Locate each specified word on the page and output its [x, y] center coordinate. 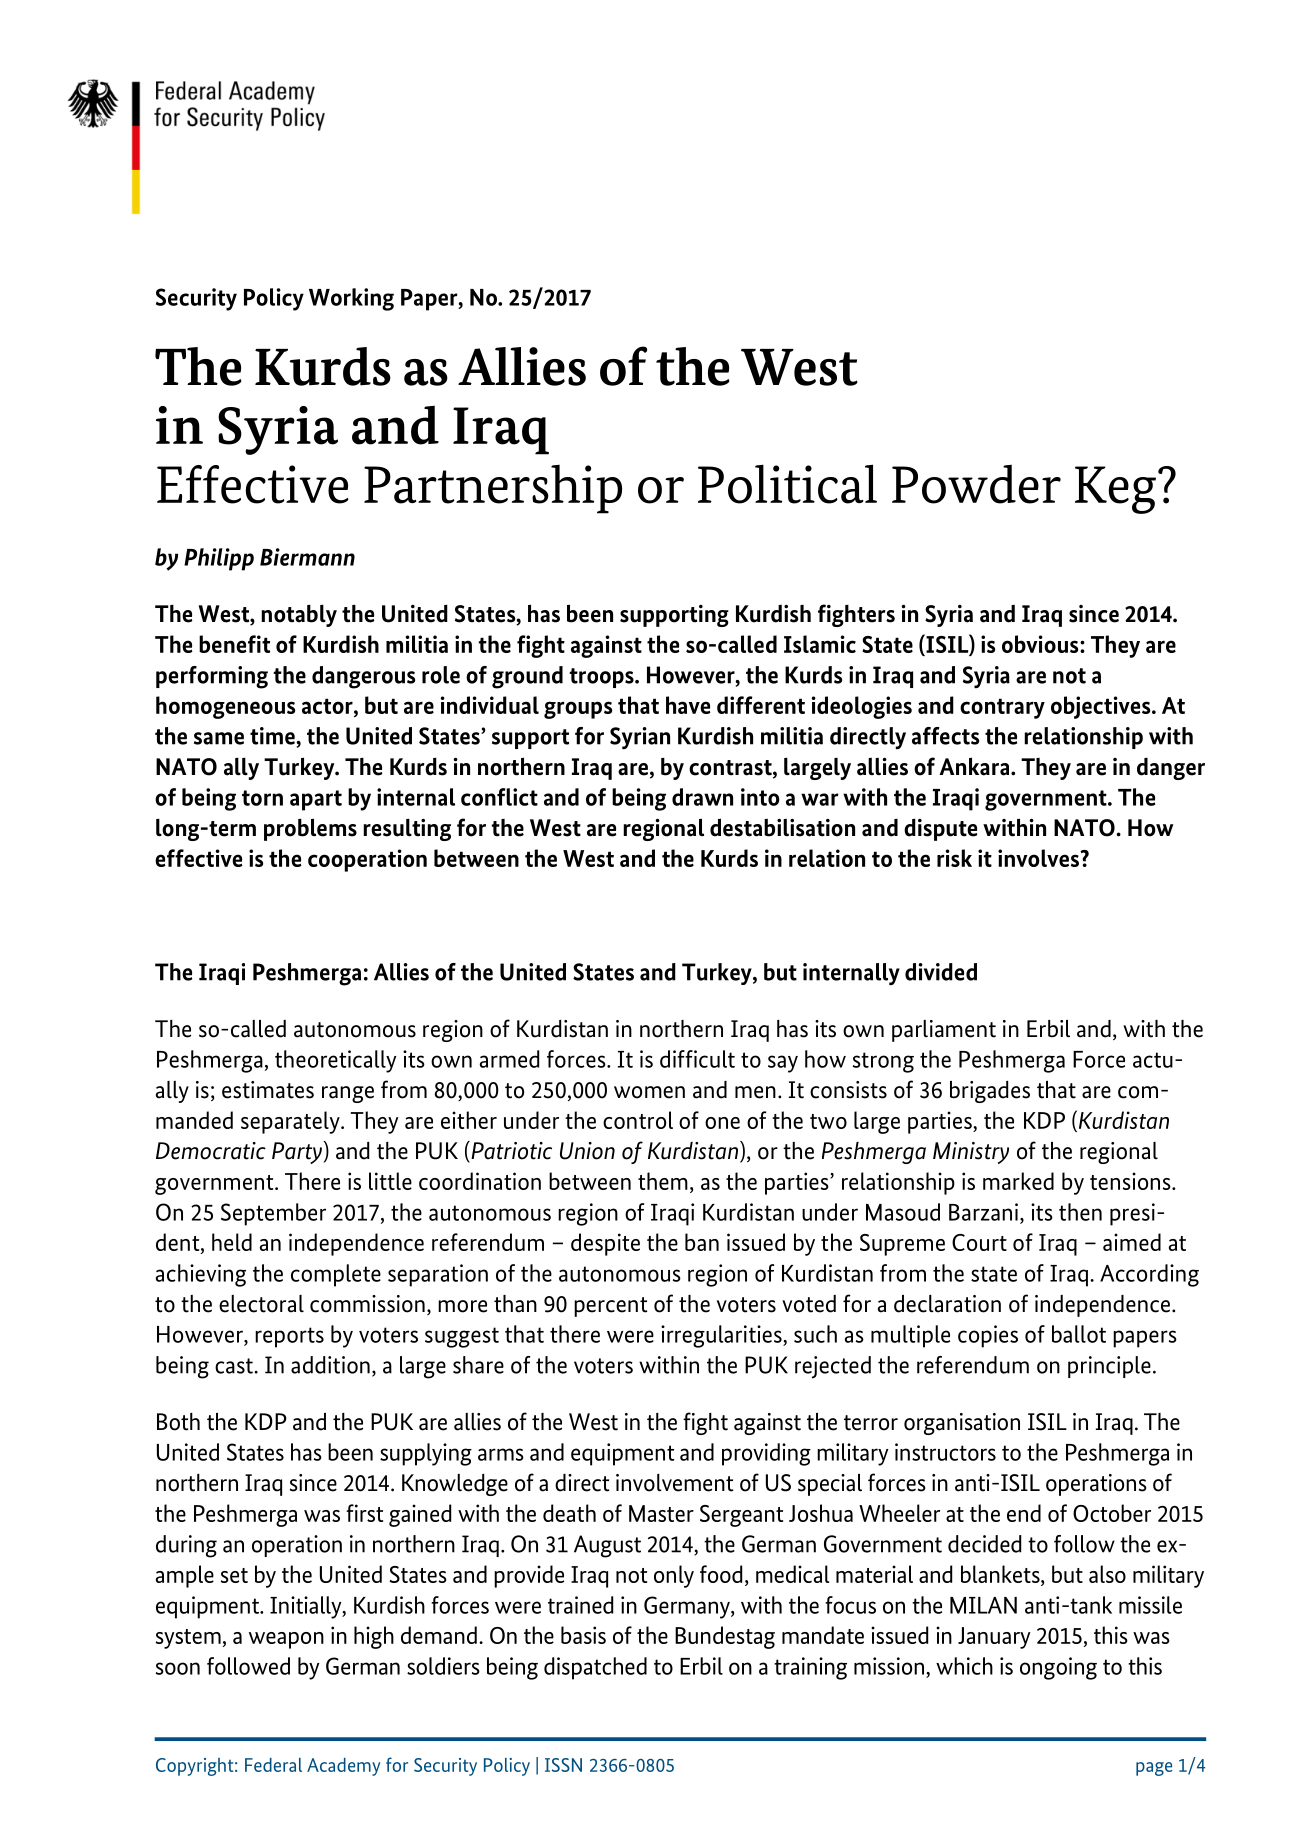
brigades [990, 1092]
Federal [273, 1765]
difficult [697, 1059]
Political [787, 484]
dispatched [595, 1668]
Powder [976, 484]
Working [351, 299]
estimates [268, 1090]
